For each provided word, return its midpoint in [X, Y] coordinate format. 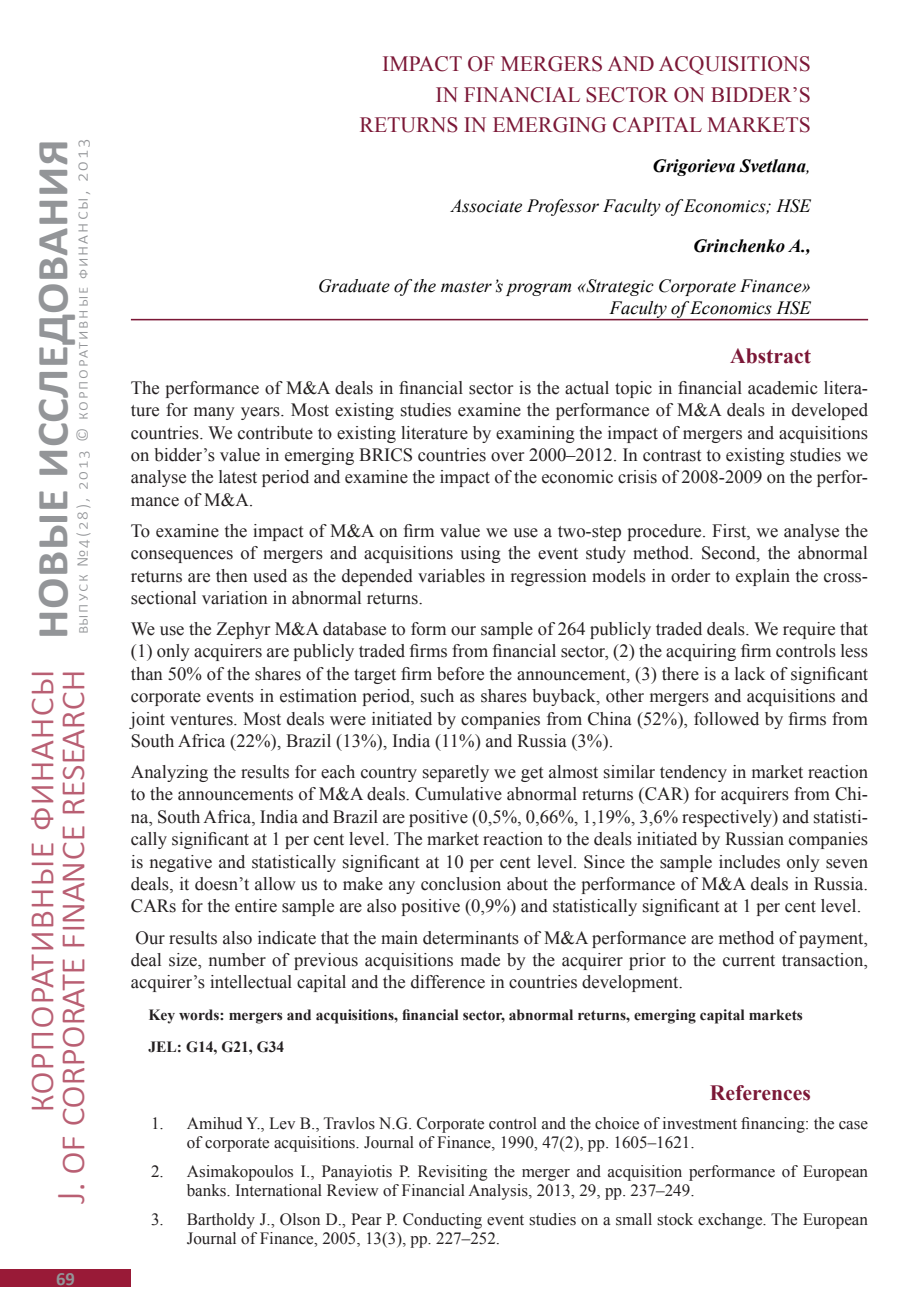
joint [147, 720]
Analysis [499, 1192]
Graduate [354, 286]
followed [726, 719]
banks [207, 1190]
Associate [486, 206]
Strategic [619, 287]
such [437, 696]
